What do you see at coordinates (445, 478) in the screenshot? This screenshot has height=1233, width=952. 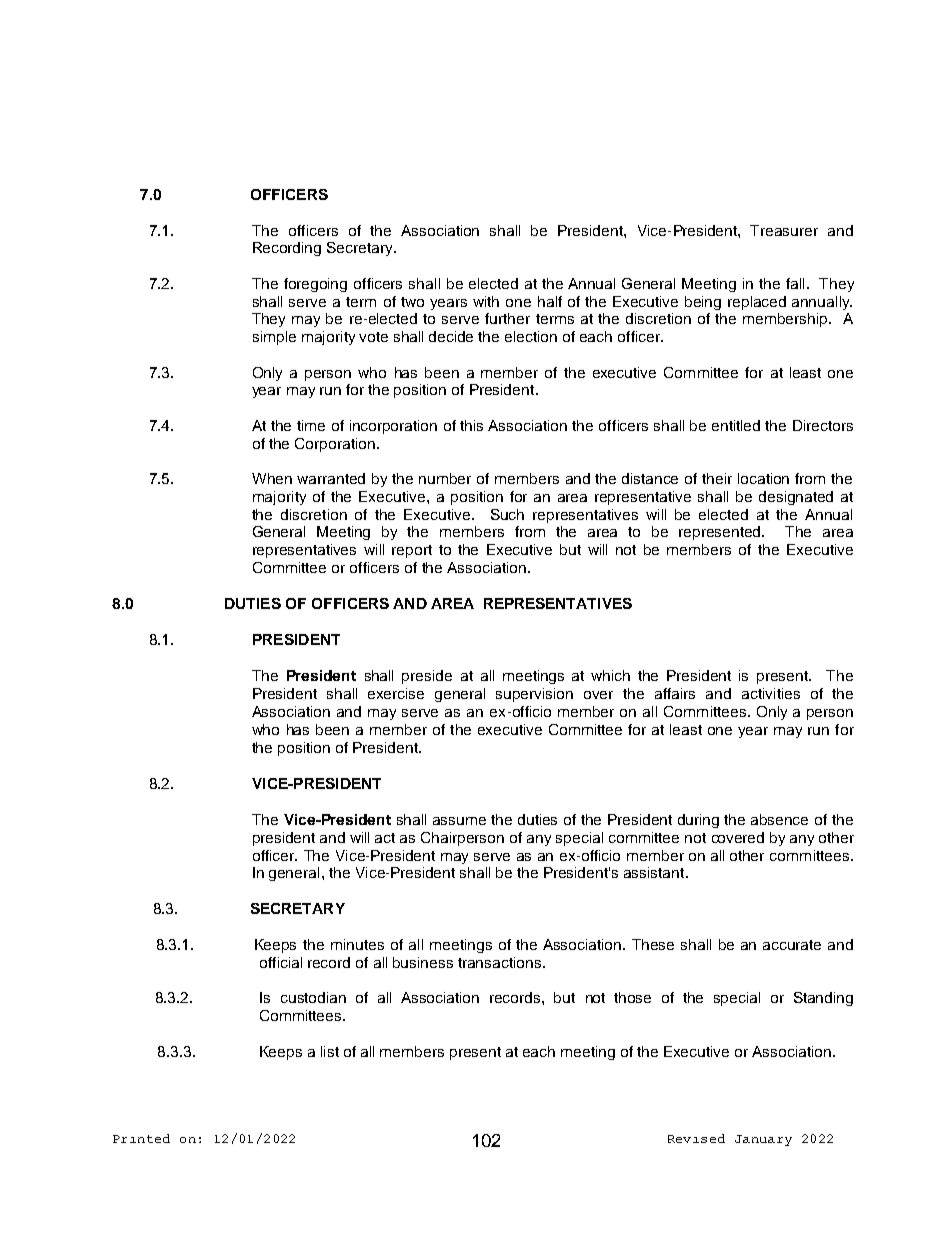 I see `number` at bounding box center [445, 478].
